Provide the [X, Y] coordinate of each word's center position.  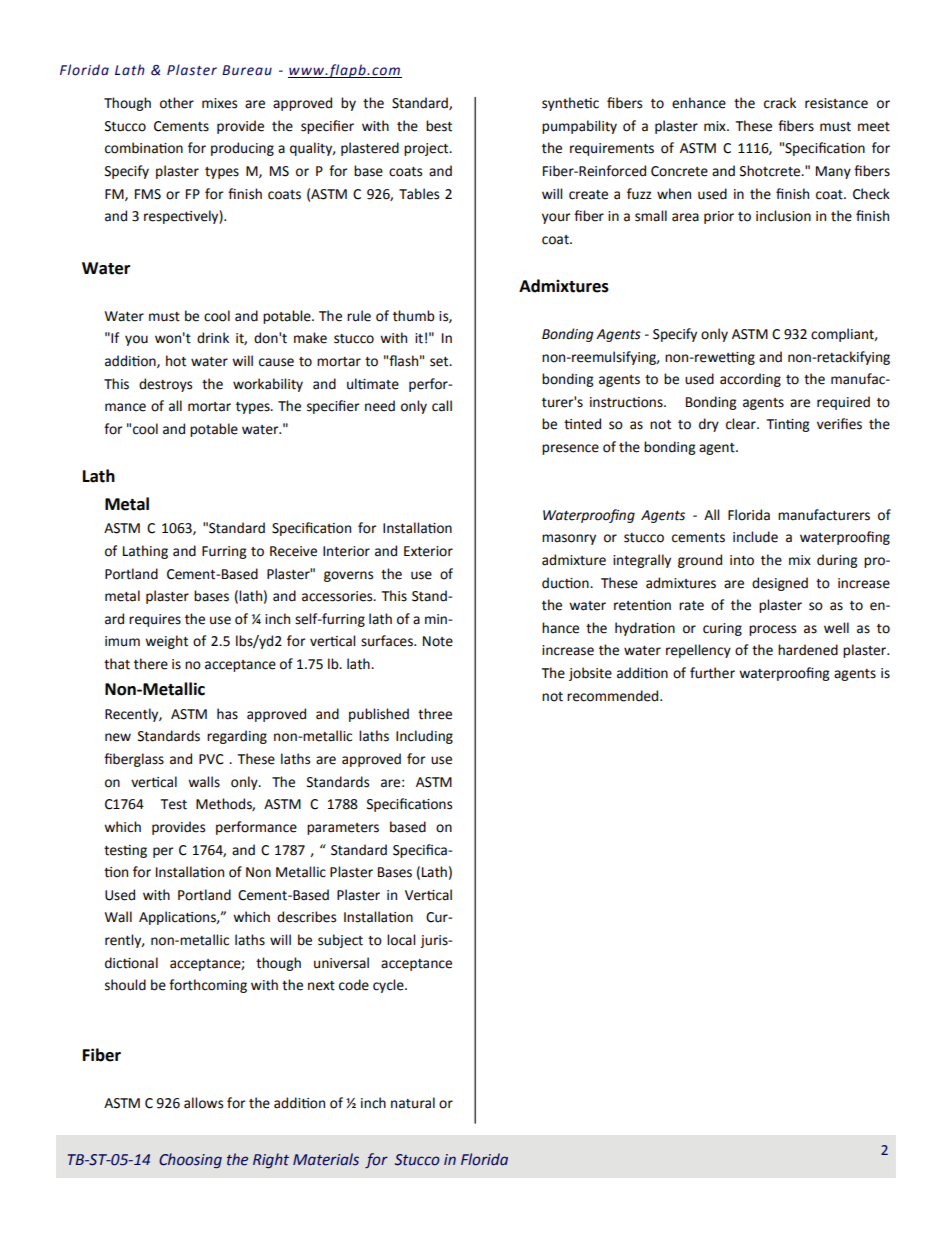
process [772, 630]
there [151, 664]
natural [413, 1103]
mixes [219, 103]
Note [438, 641]
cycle [389, 986]
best [439, 126]
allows [203, 1103]
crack [780, 103]
